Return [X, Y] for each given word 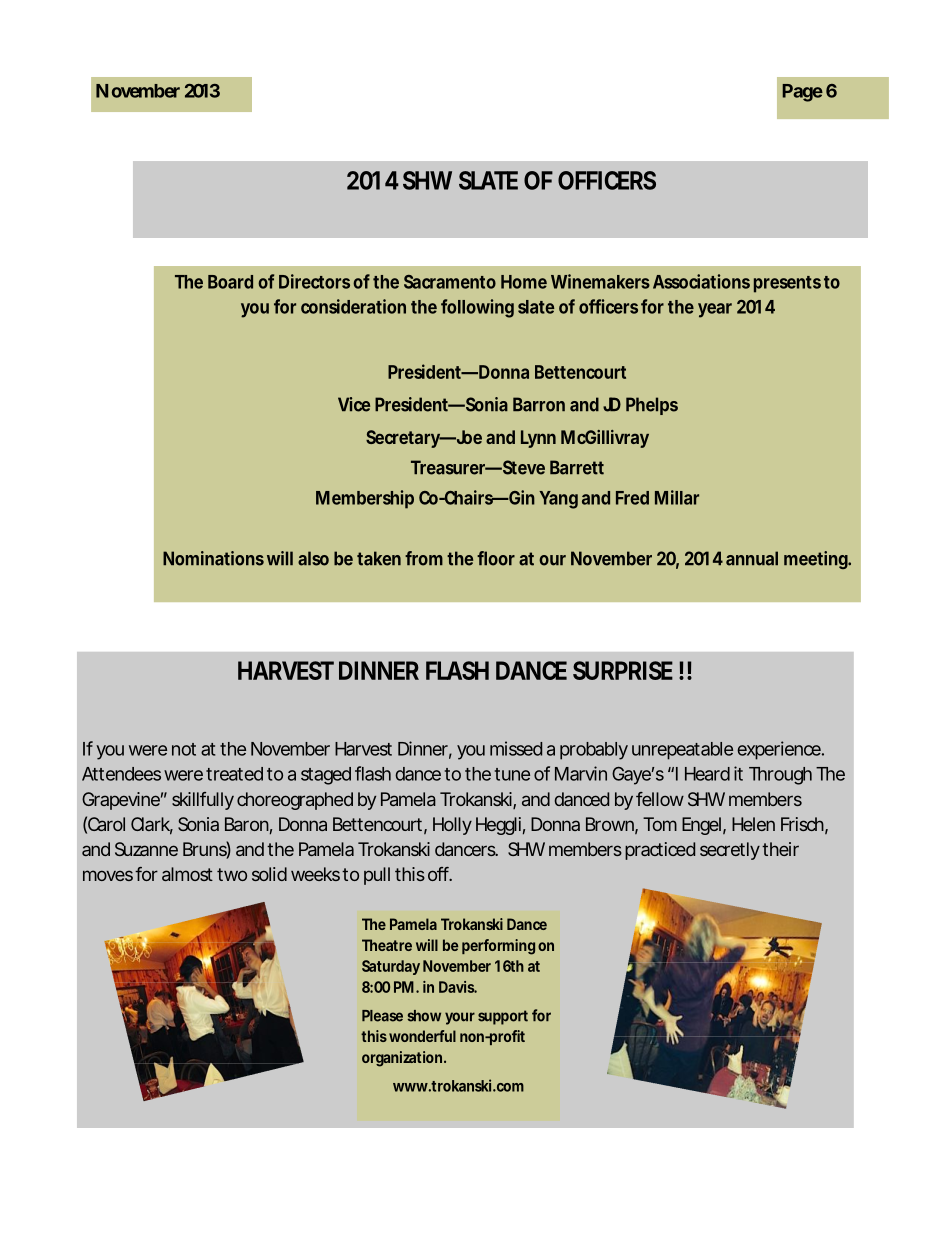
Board [230, 282]
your [460, 1018]
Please [382, 1016]
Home [524, 282]
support [503, 1017]
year [715, 310]
